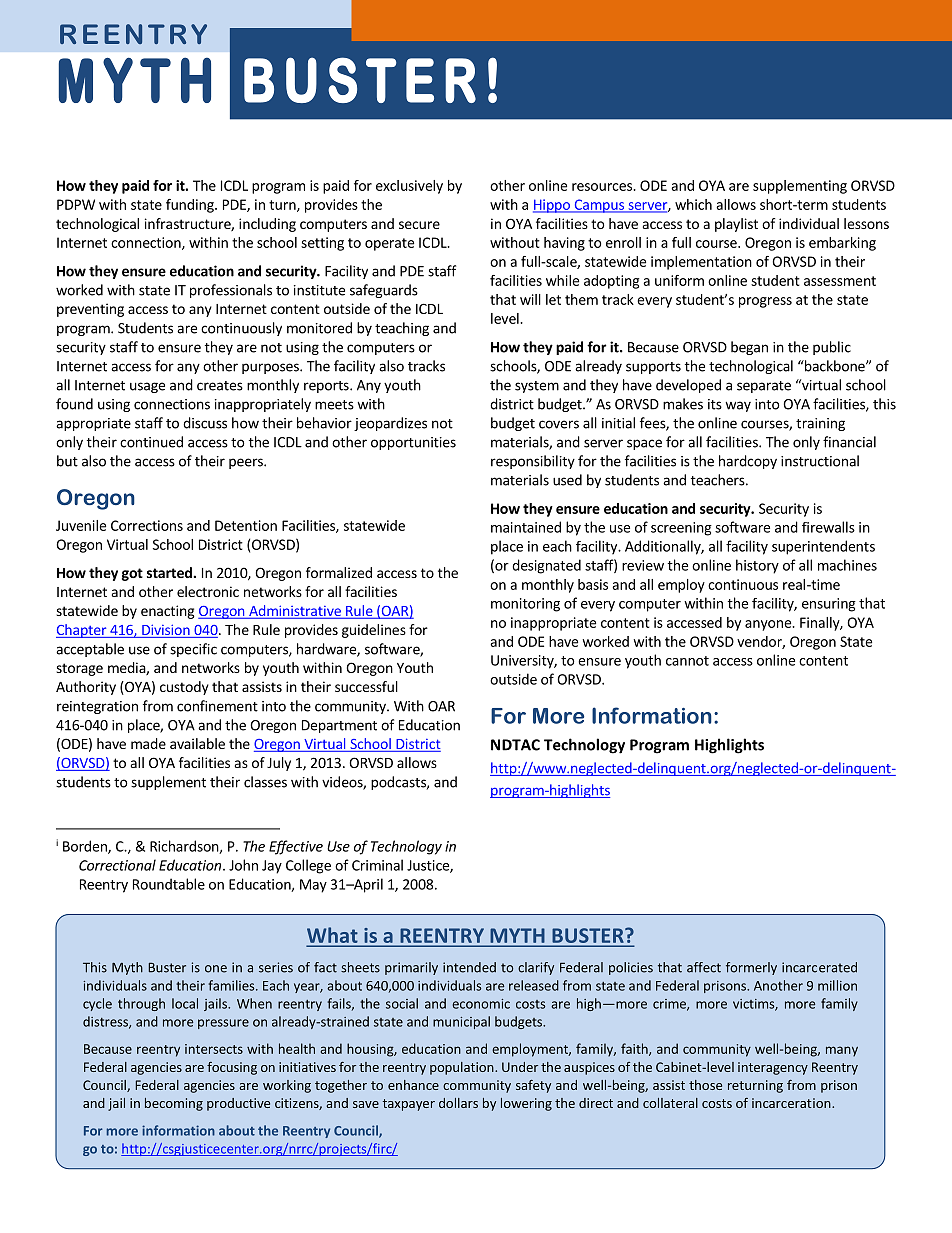 The image size is (952, 1233). What do you see at coordinates (736, 225) in the screenshot?
I see `playlist` at bounding box center [736, 225].
